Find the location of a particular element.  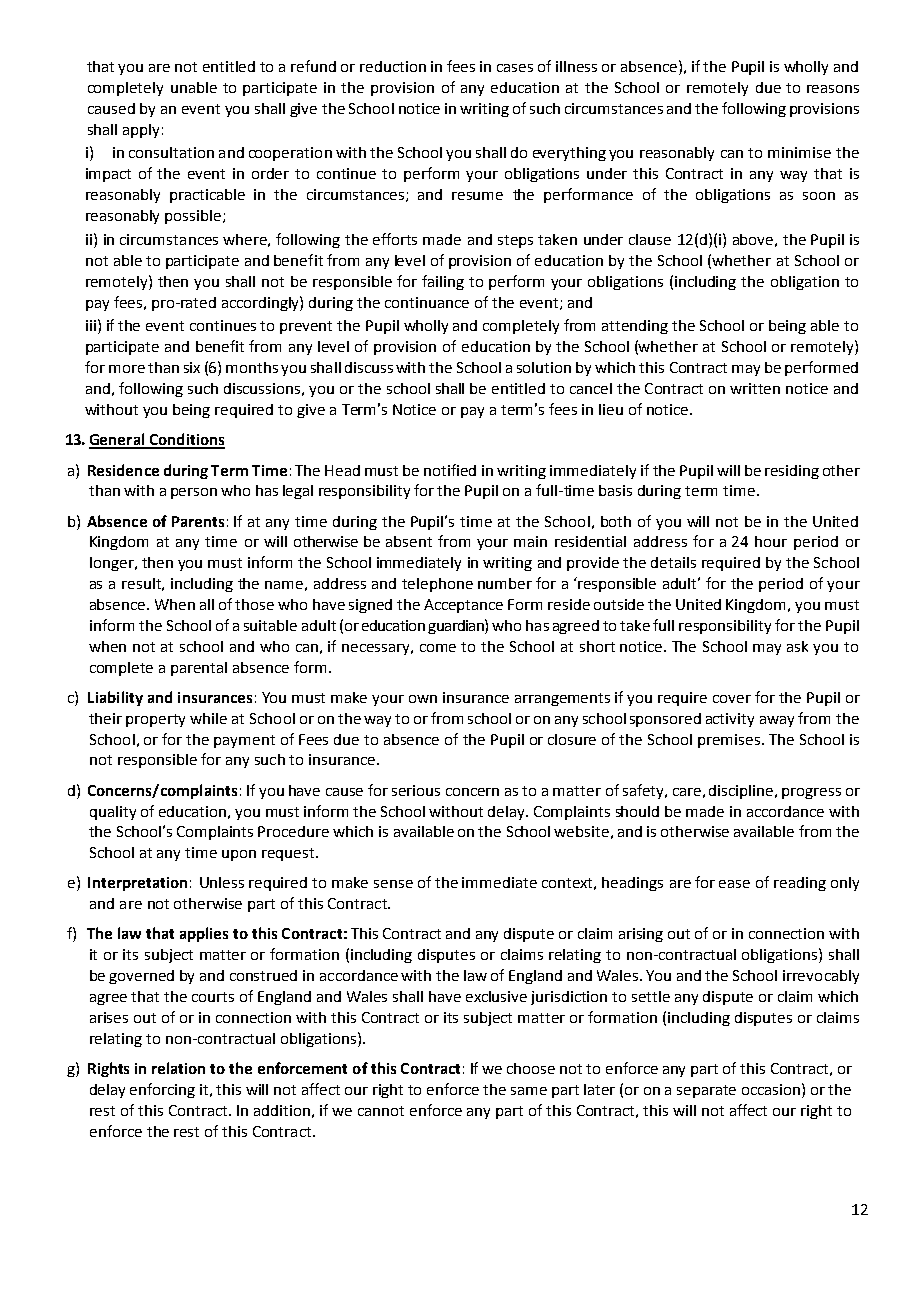

parental is located at coordinates (199, 669).
